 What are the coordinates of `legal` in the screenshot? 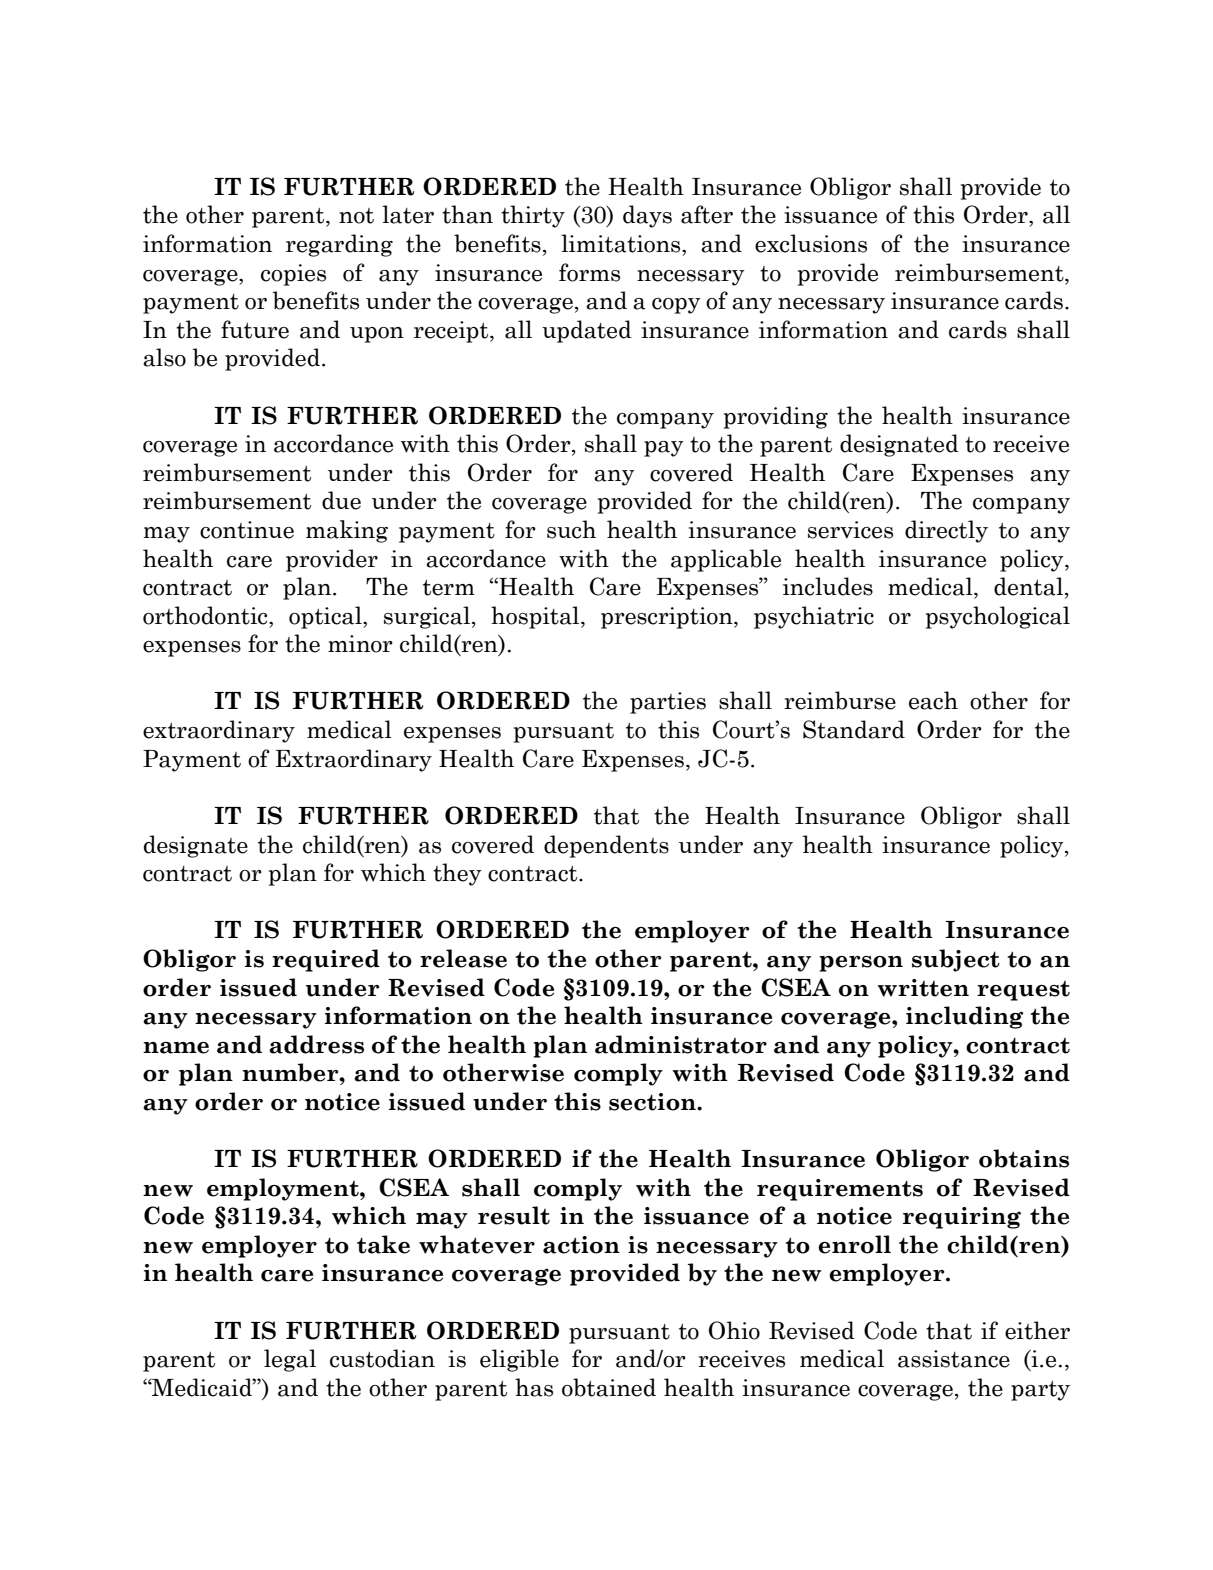 It's located at (290, 1360).
